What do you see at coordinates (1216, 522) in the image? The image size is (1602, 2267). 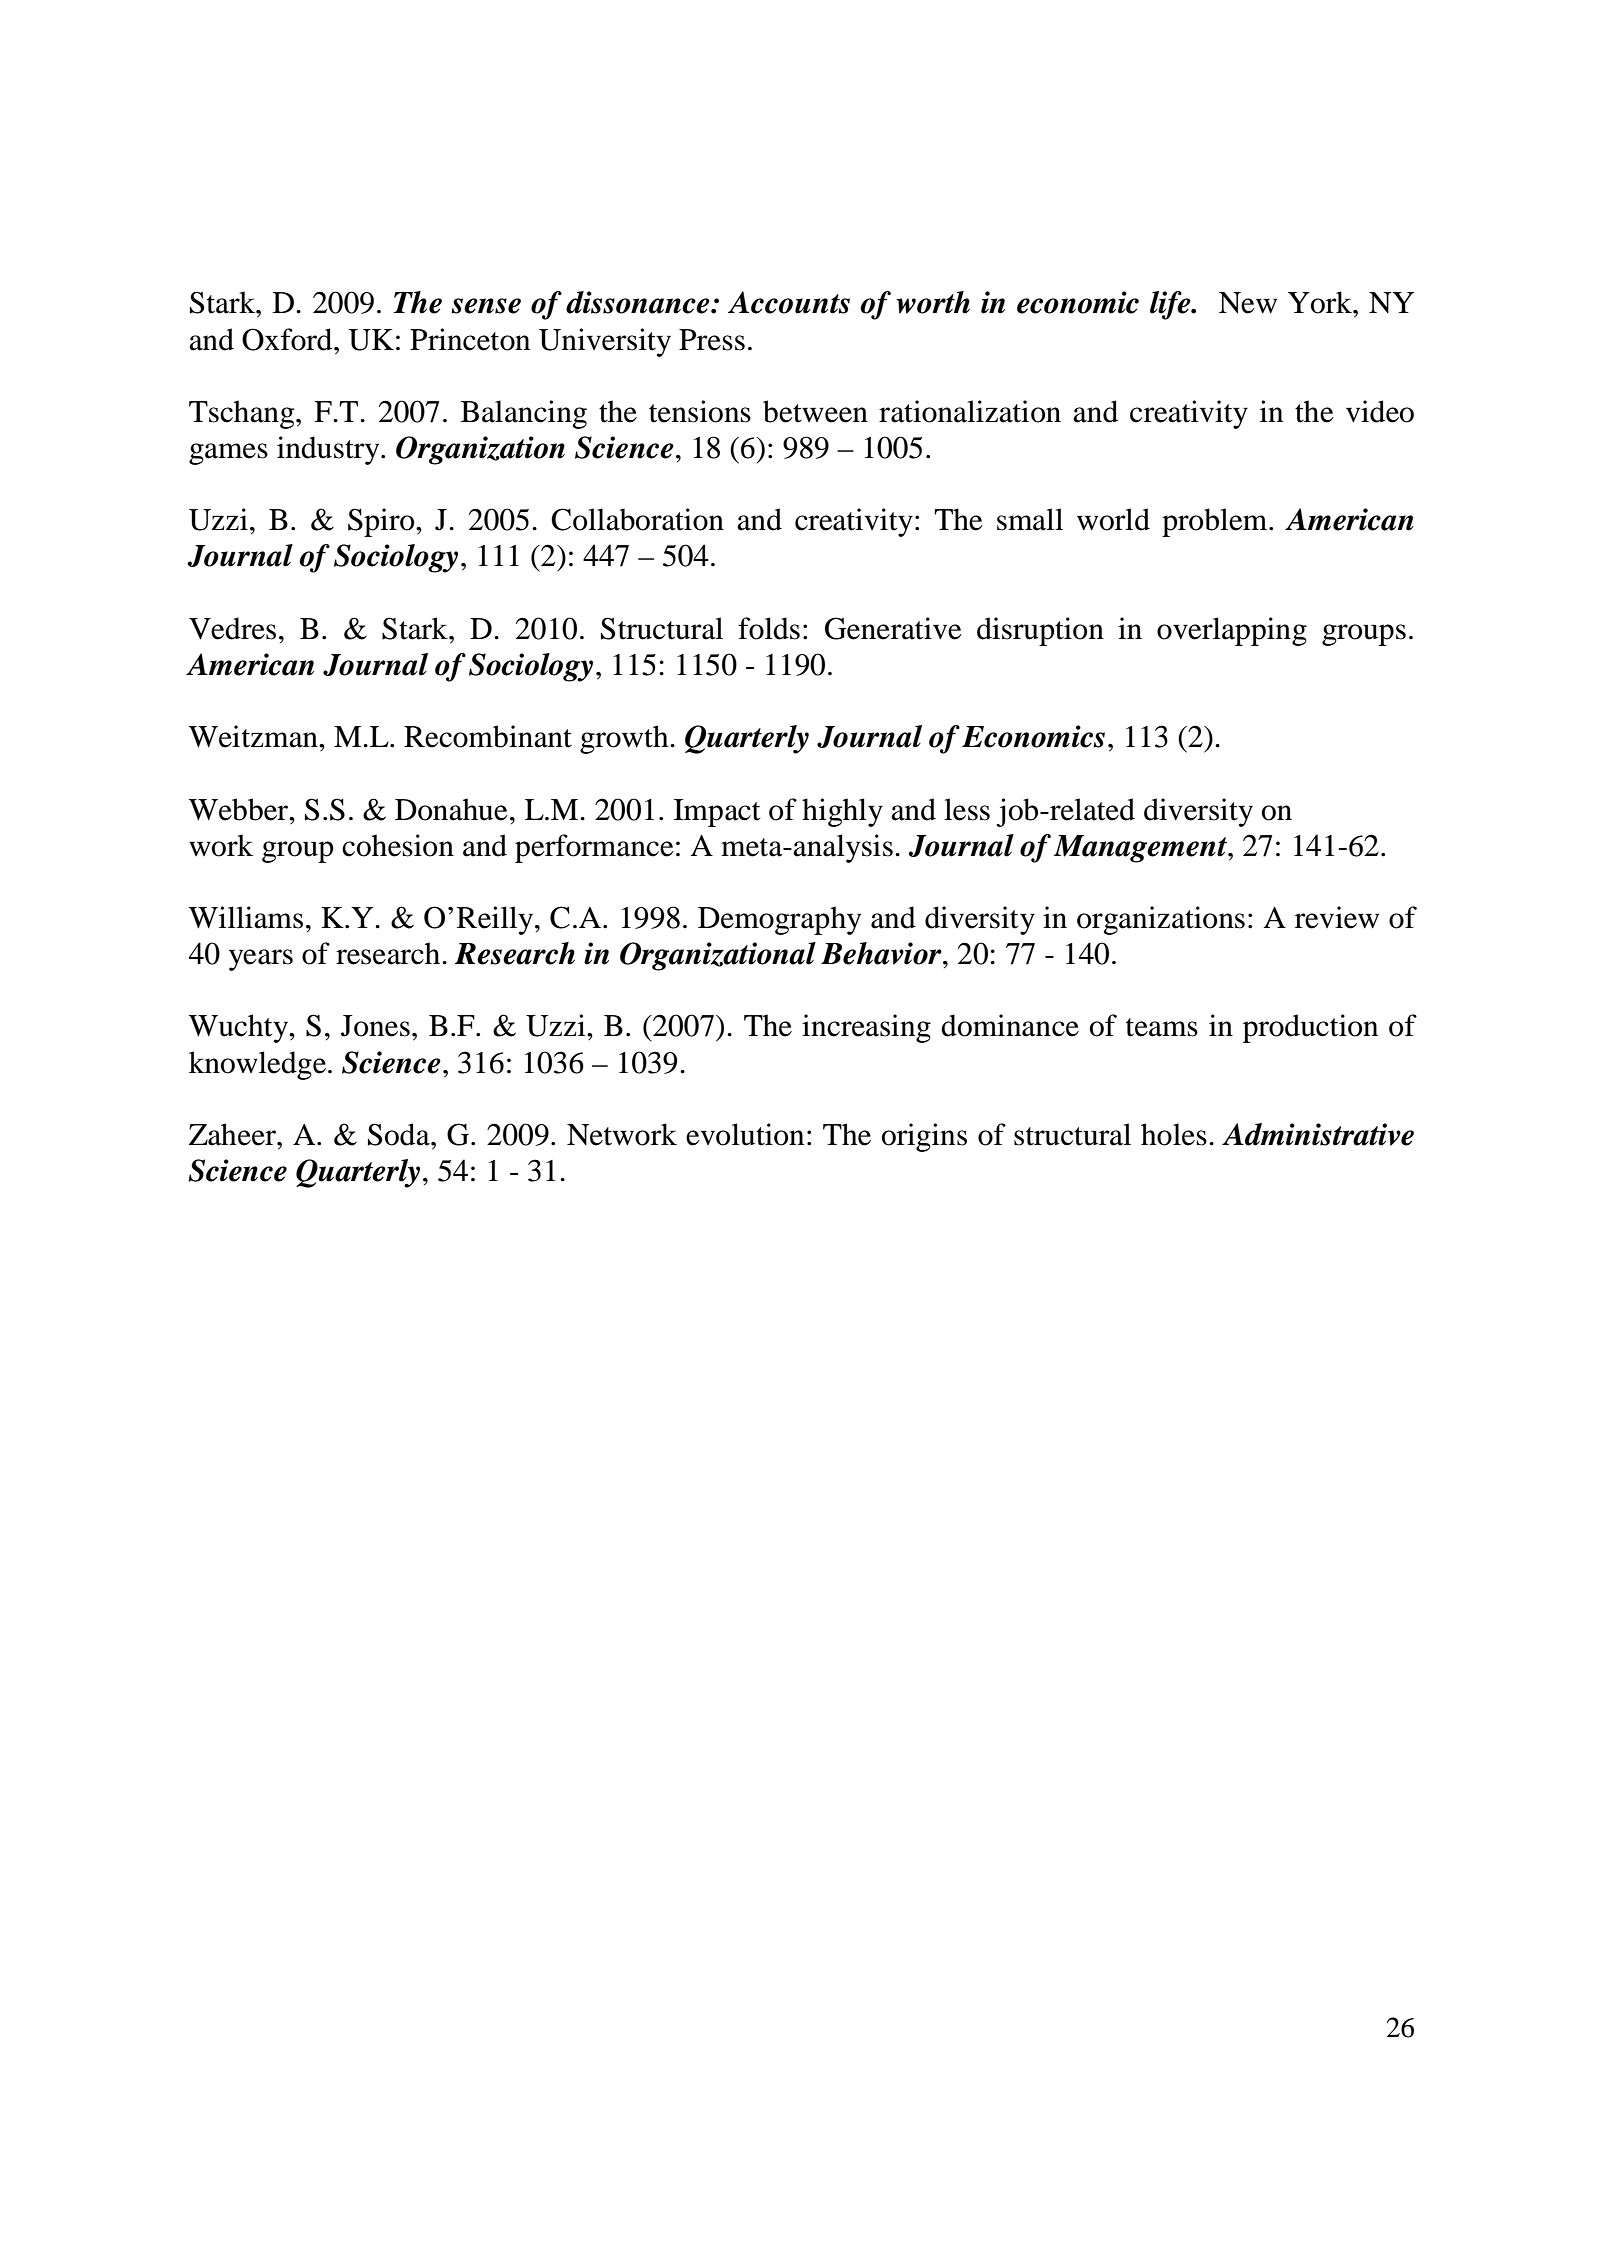 I see `problem` at bounding box center [1216, 522].
